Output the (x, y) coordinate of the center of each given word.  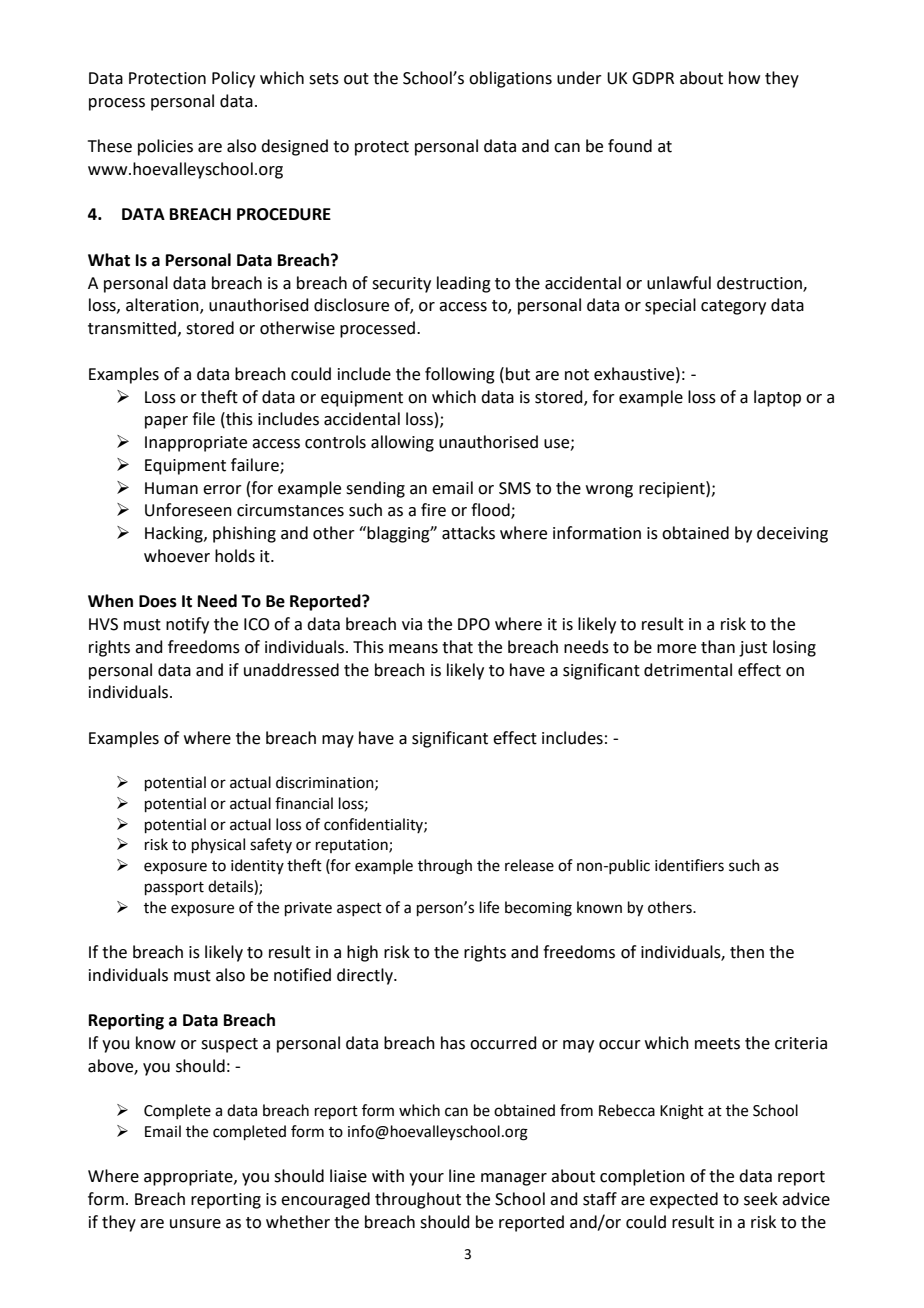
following (460, 375)
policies (165, 147)
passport (174, 888)
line (462, 1176)
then (747, 952)
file (203, 419)
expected (684, 1200)
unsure (195, 1224)
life (489, 907)
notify (187, 625)
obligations (510, 79)
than (718, 647)
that (457, 647)
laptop (777, 398)
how (744, 78)
